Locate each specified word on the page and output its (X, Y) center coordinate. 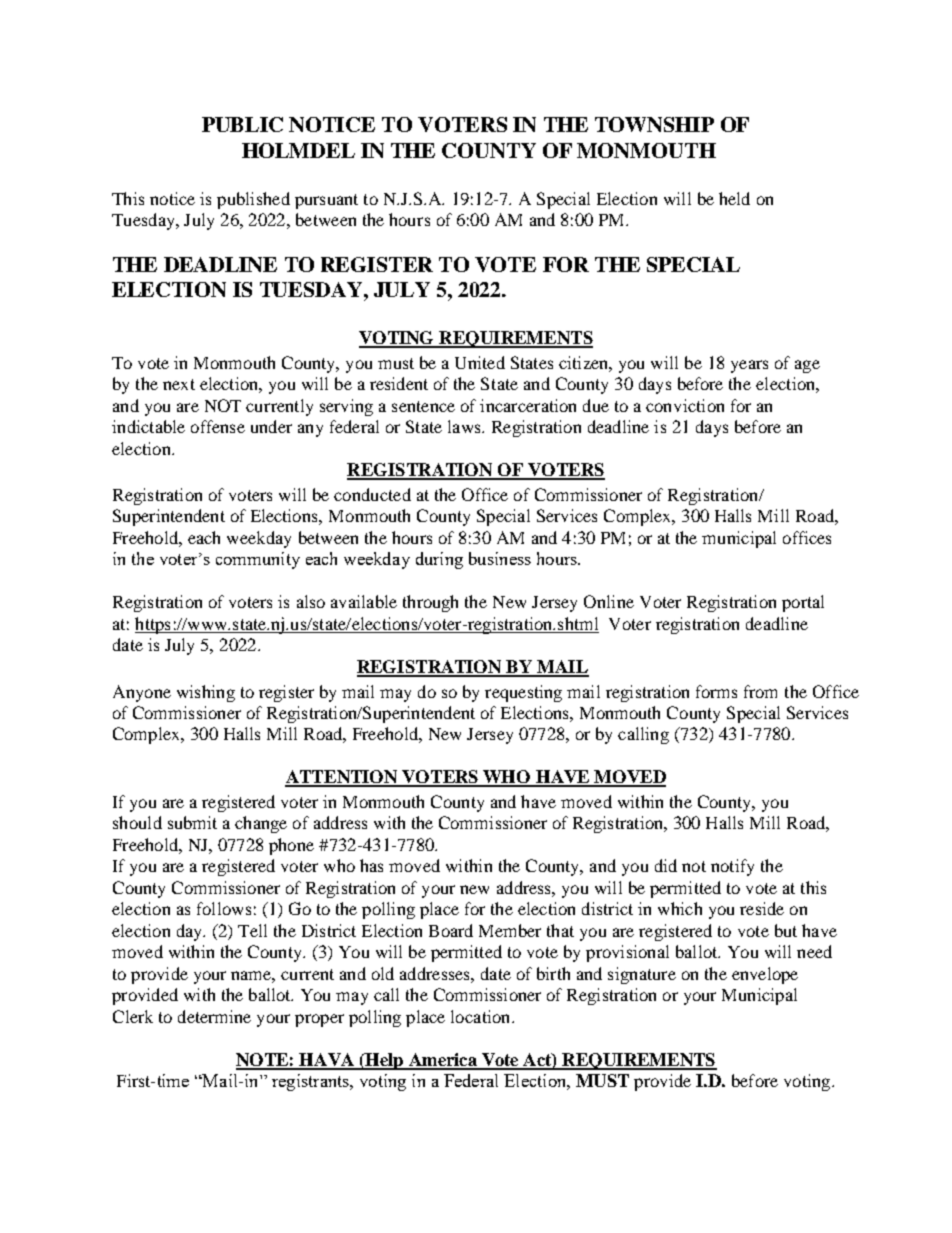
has (371, 865)
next (179, 384)
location (482, 1016)
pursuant (326, 201)
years (749, 366)
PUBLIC (242, 124)
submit (192, 822)
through (430, 603)
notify (732, 867)
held (734, 198)
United (480, 362)
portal (803, 603)
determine (214, 1016)
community (258, 560)
